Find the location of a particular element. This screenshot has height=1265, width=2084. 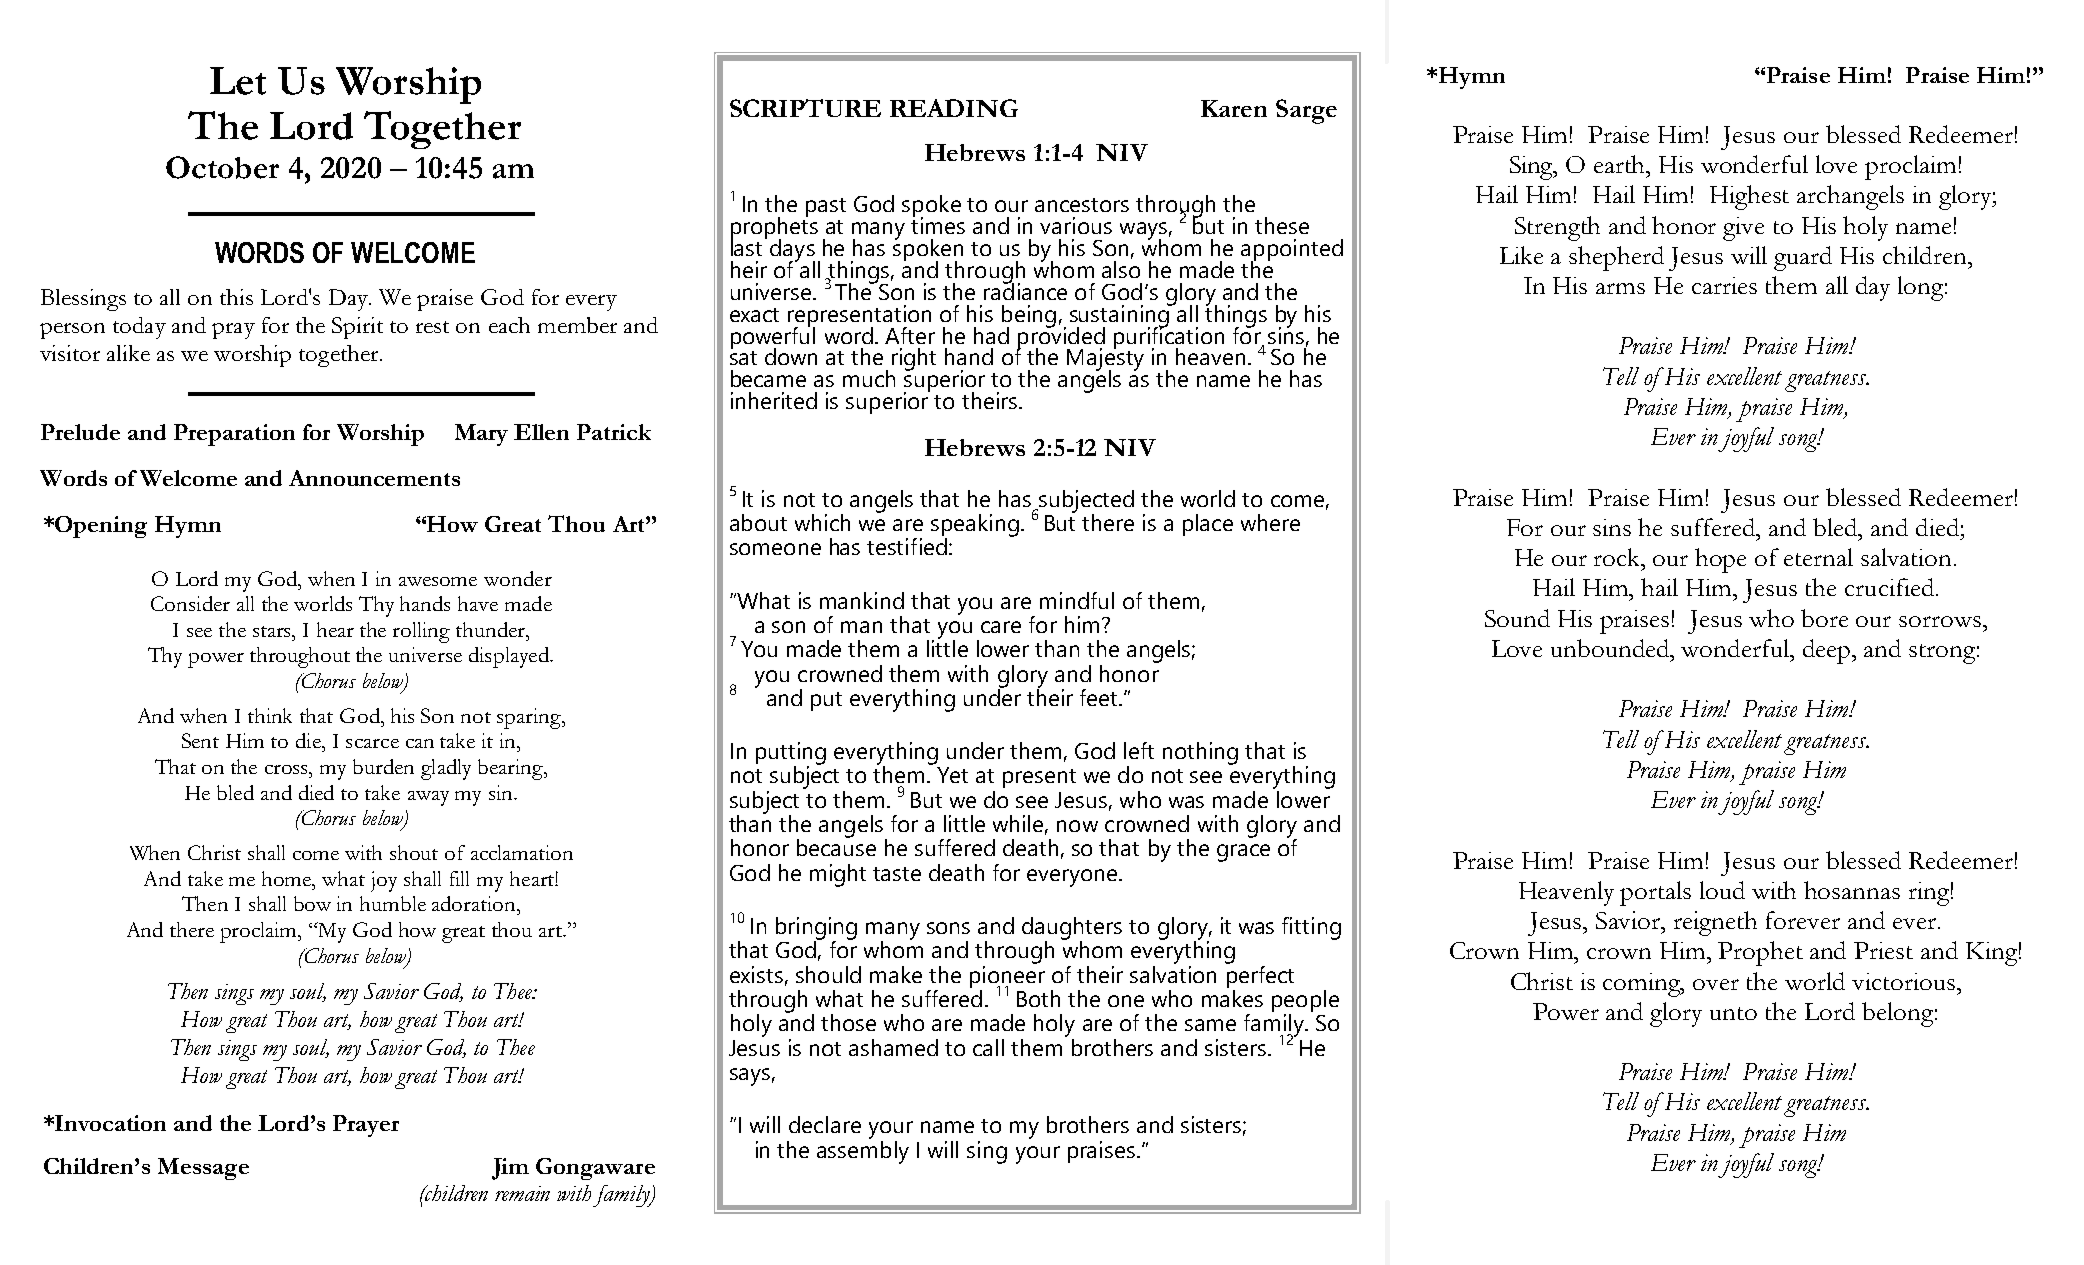

assembly is located at coordinates (863, 1151).
